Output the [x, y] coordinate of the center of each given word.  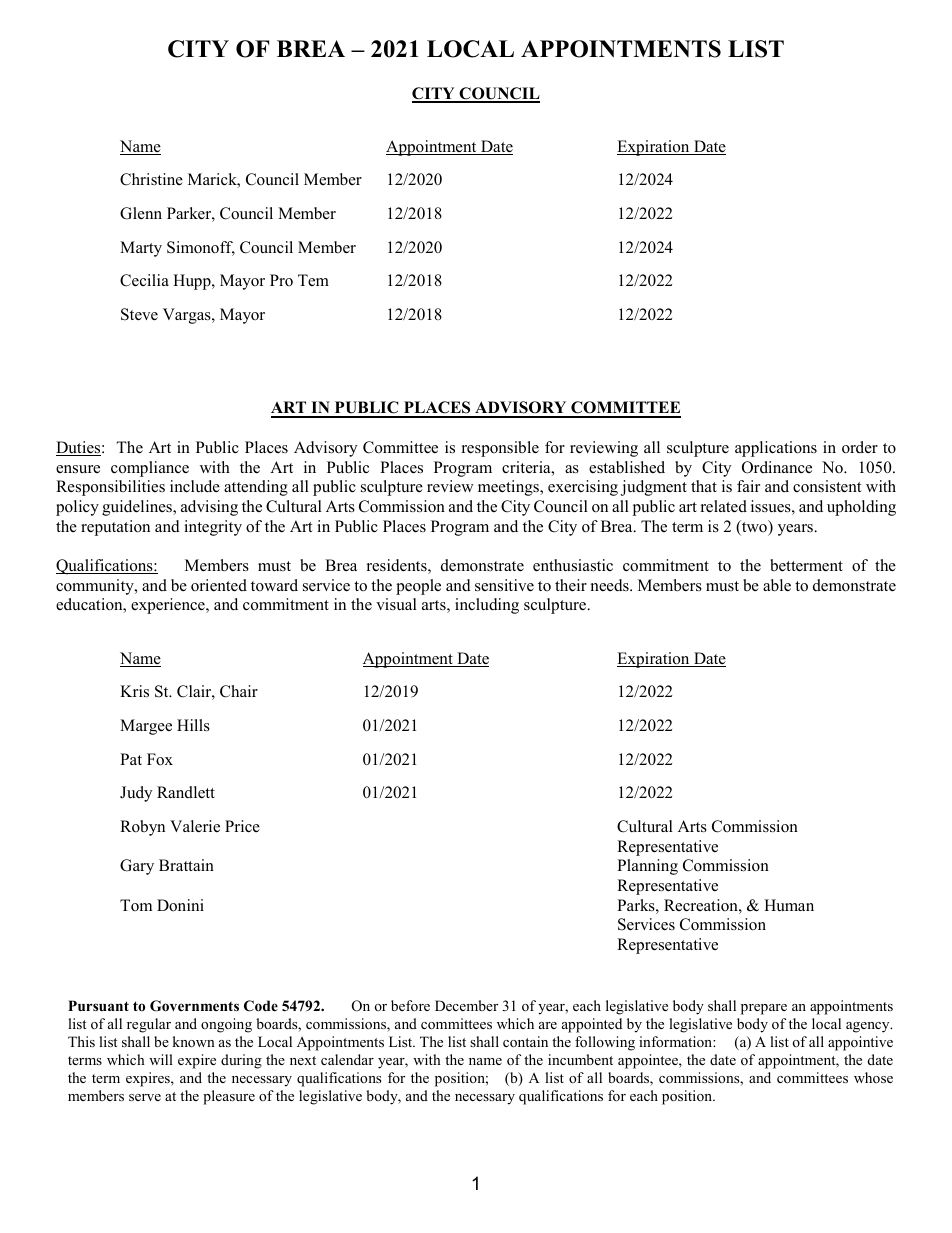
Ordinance [777, 467]
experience [169, 606]
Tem [313, 280]
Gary [137, 867]
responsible [500, 449]
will [161, 1059]
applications [776, 449]
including [487, 606]
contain [525, 1041]
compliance [150, 469]
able [777, 585]
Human [789, 905]
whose [873, 1077]
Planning [647, 867]
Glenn [141, 213]
